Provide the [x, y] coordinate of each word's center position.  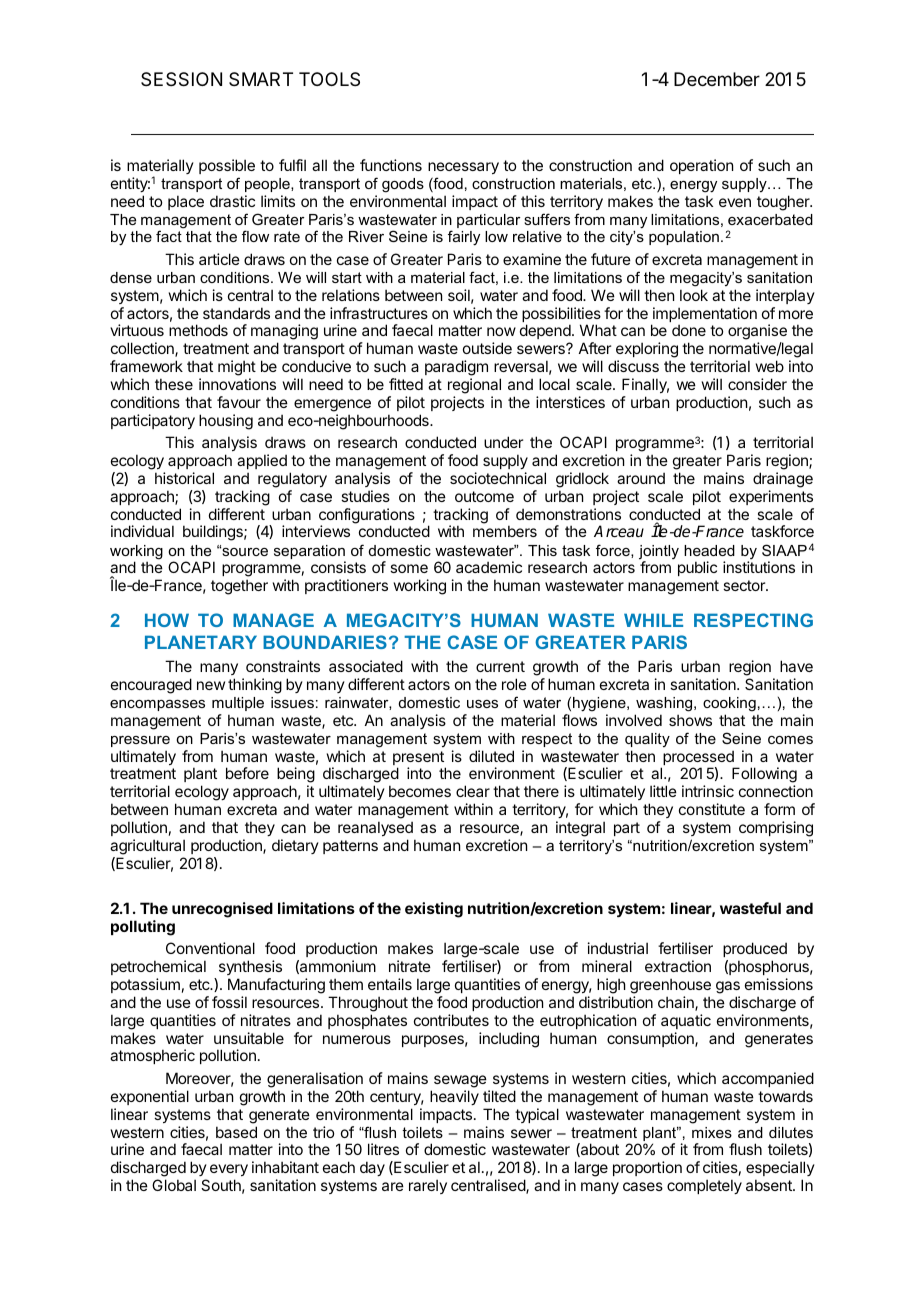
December [717, 79]
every [229, 1170]
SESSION [181, 79]
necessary [463, 168]
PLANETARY [201, 642]
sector [745, 585]
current [500, 666]
